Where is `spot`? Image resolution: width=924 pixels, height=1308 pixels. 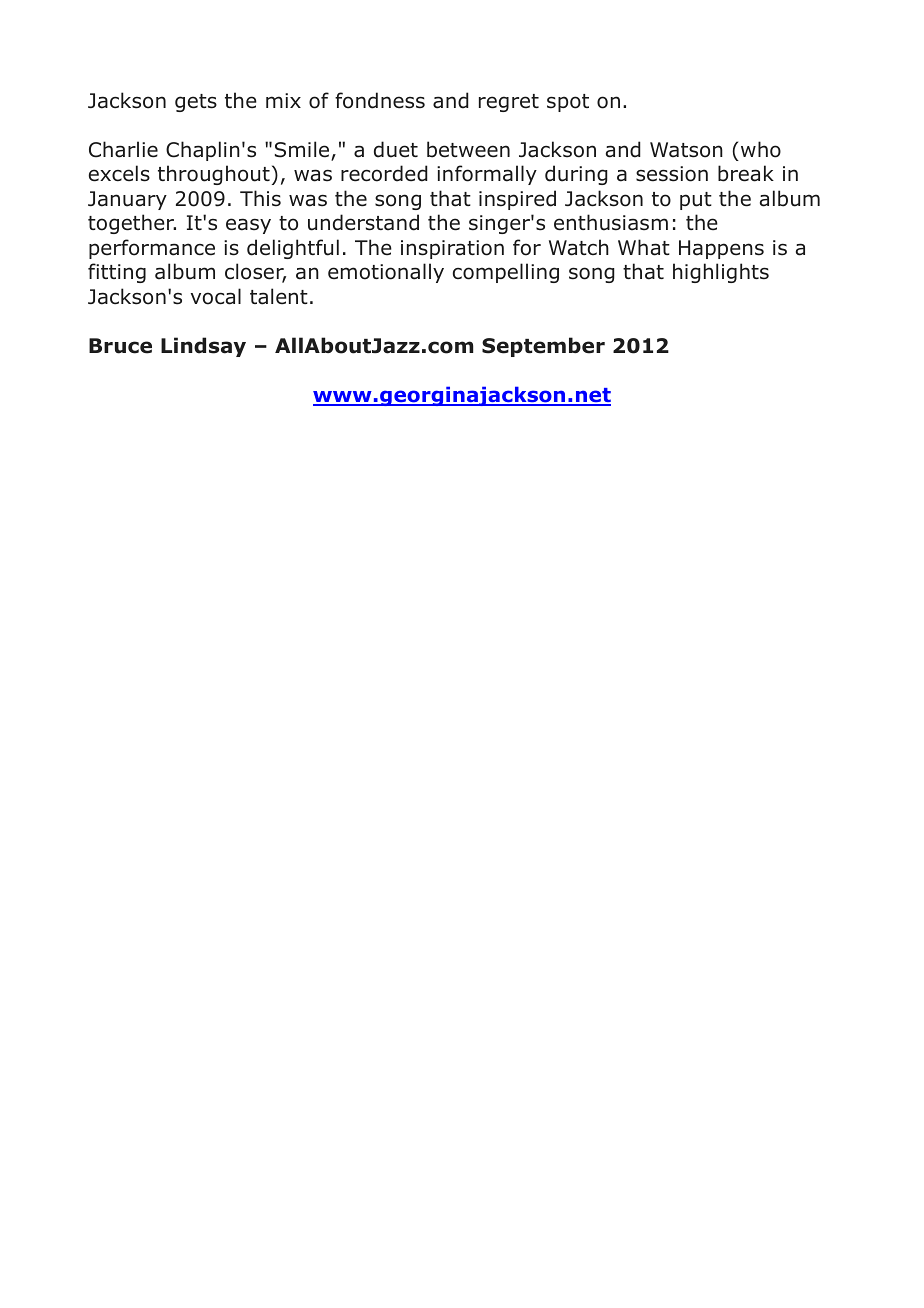
spot is located at coordinates (568, 103).
